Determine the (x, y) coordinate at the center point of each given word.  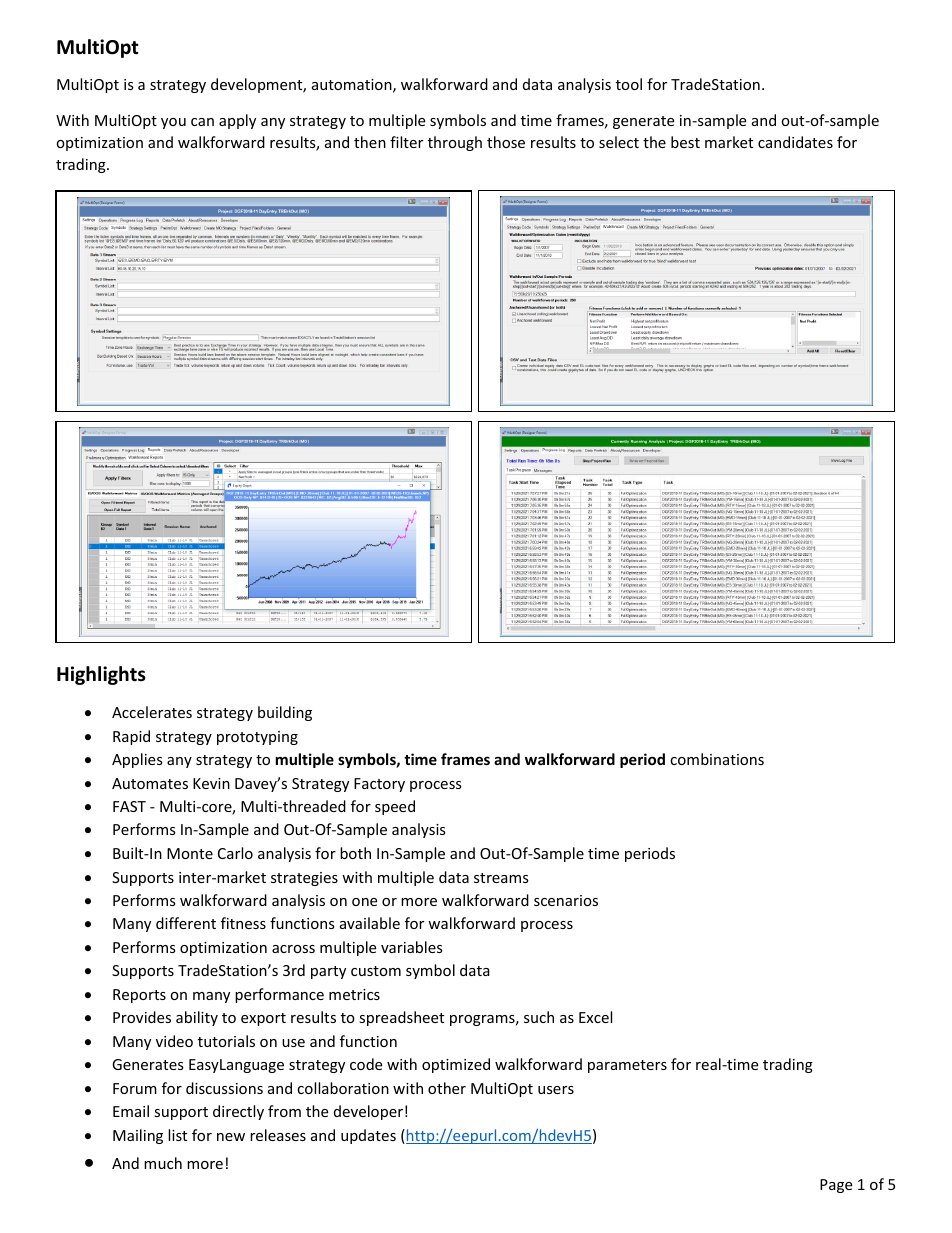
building (285, 713)
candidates (795, 142)
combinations (717, 759)
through (455, 143)
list (177, 1135)
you (173, 123)
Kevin (211, 783)
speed (395, 807)
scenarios (566, 900)
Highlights (101, 675)
